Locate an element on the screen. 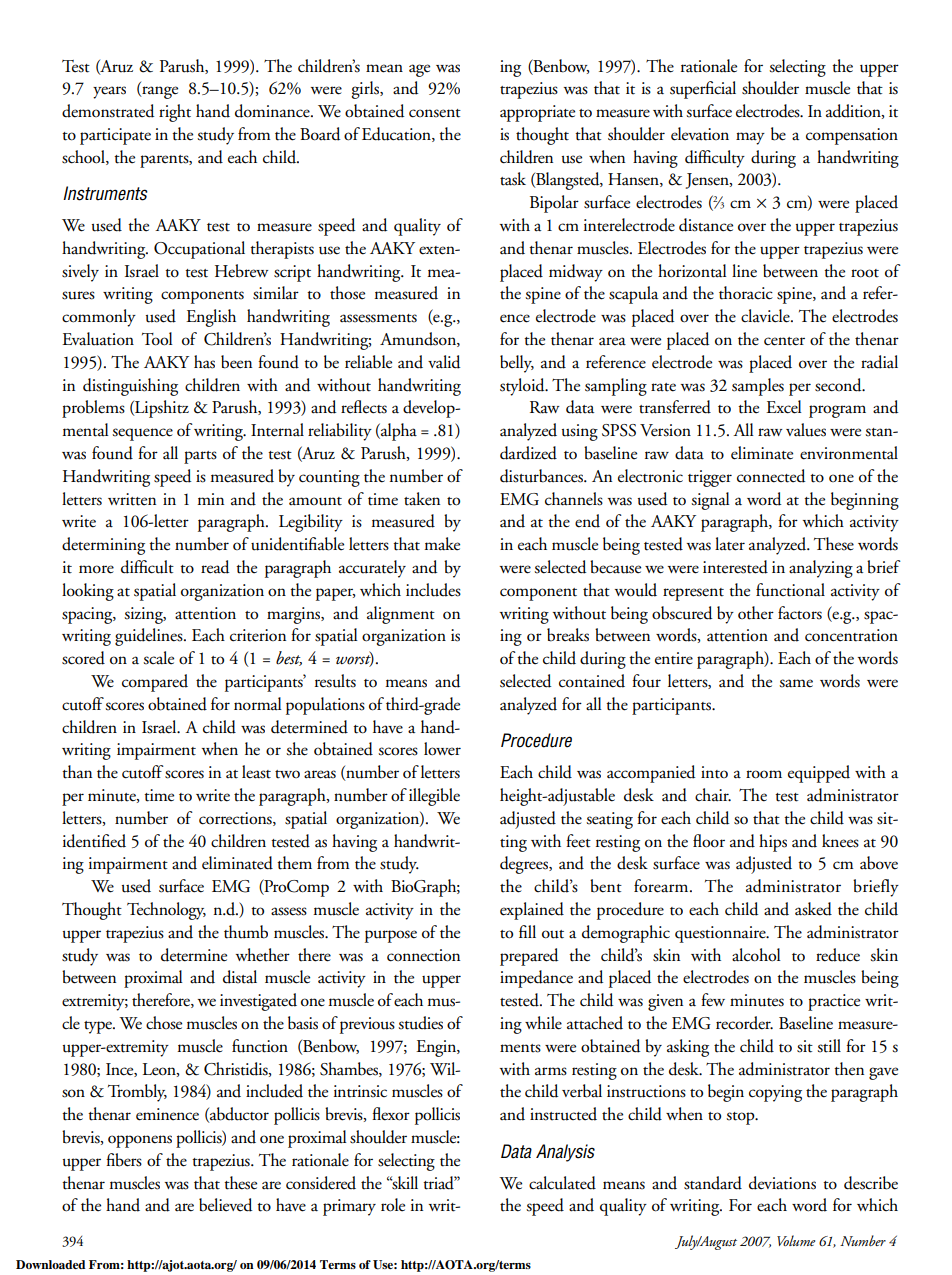  Volume is located at coordinates (796, 1240).
